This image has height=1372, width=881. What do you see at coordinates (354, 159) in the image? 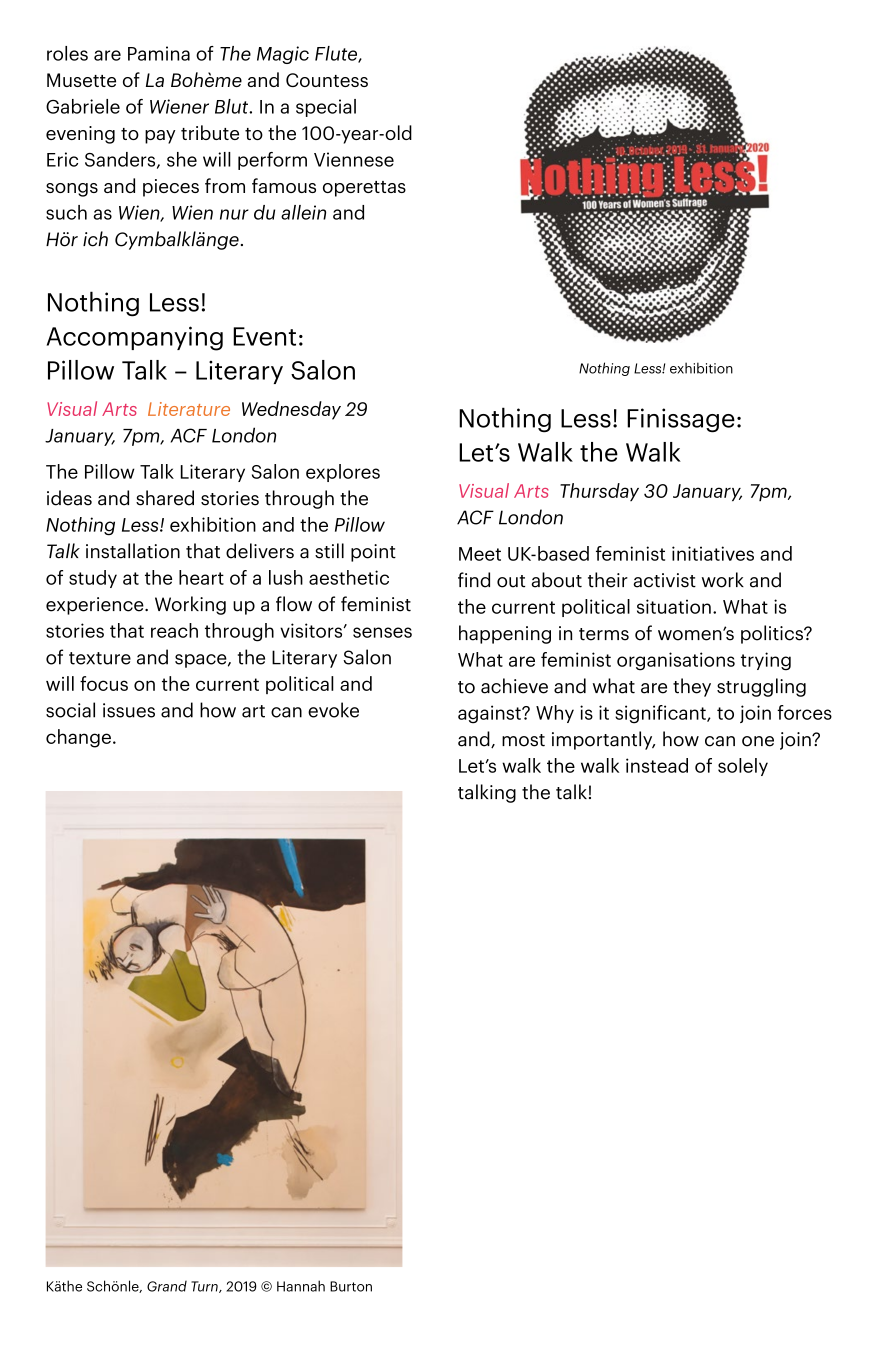
I see `Viennese` at bounding box center [354, 159].
